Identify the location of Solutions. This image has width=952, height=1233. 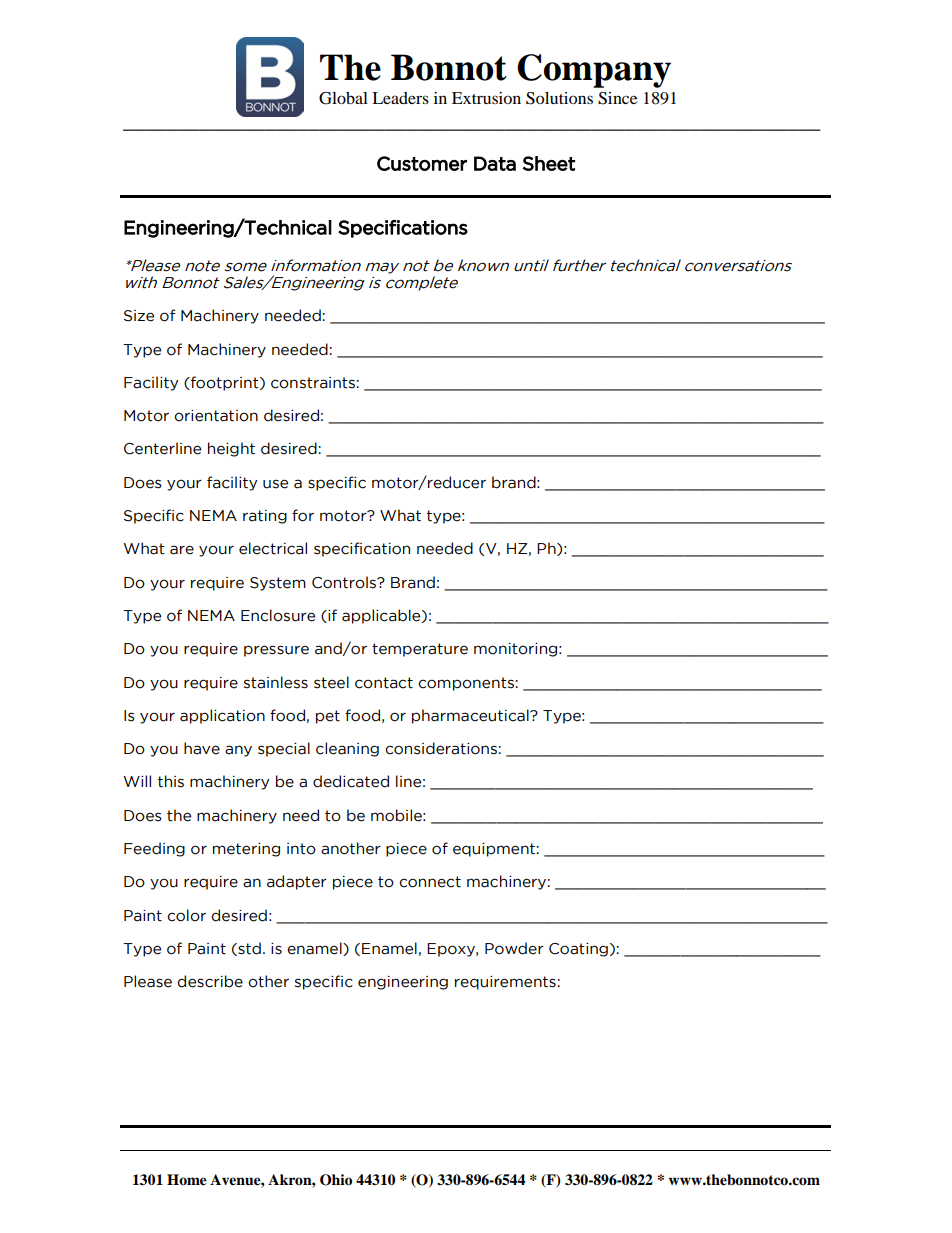
(559, 98).
